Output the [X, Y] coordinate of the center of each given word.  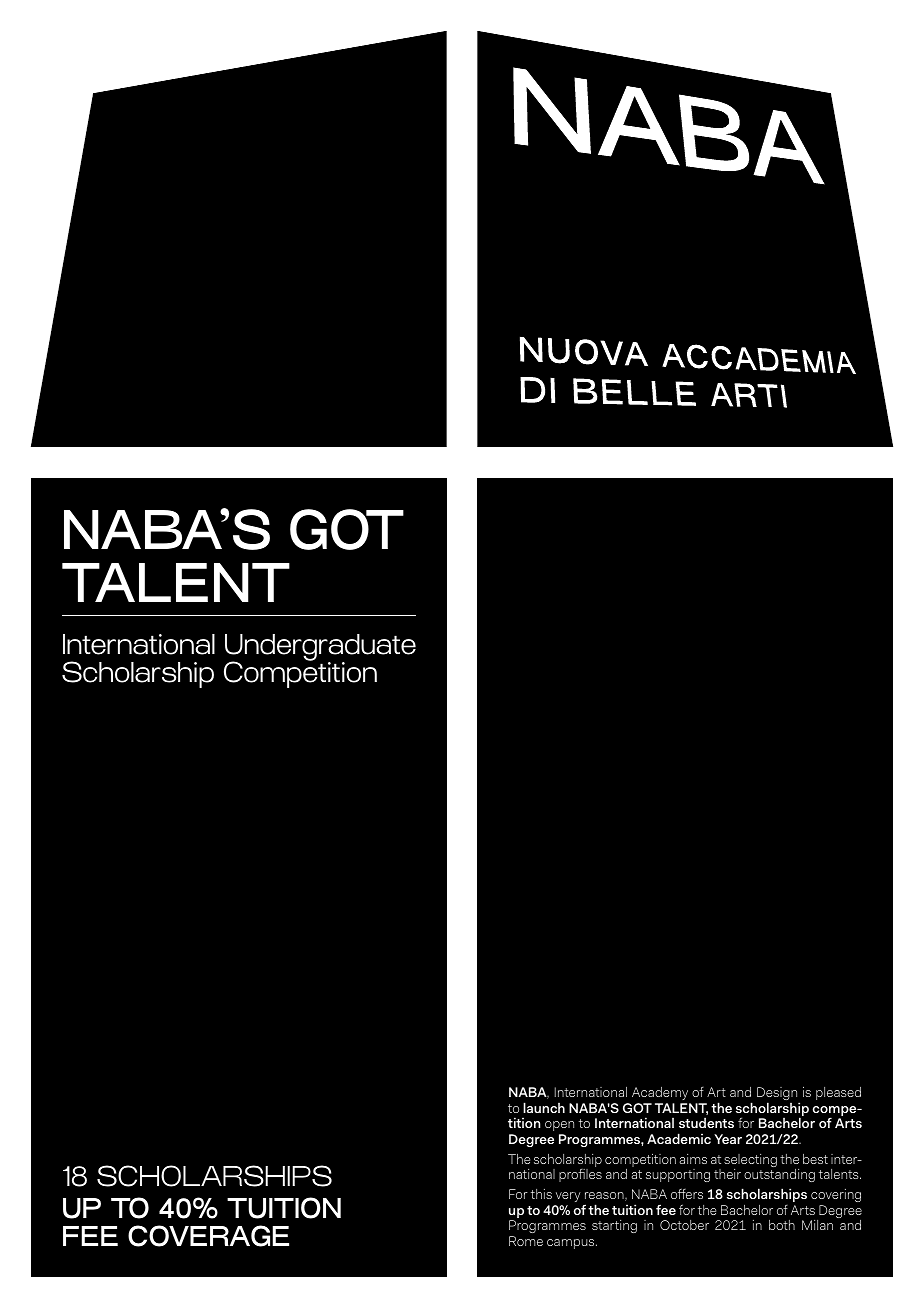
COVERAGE [208, 1236]
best [815, 1159]
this [541, 1194]
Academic [679, 1138]
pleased [838, 1093]
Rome [526, 1241]
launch [544, 1107]
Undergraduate [320, 649]
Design [778, 1095]
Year [728, 1139]
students [706, 1122]
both [782, 1225]
